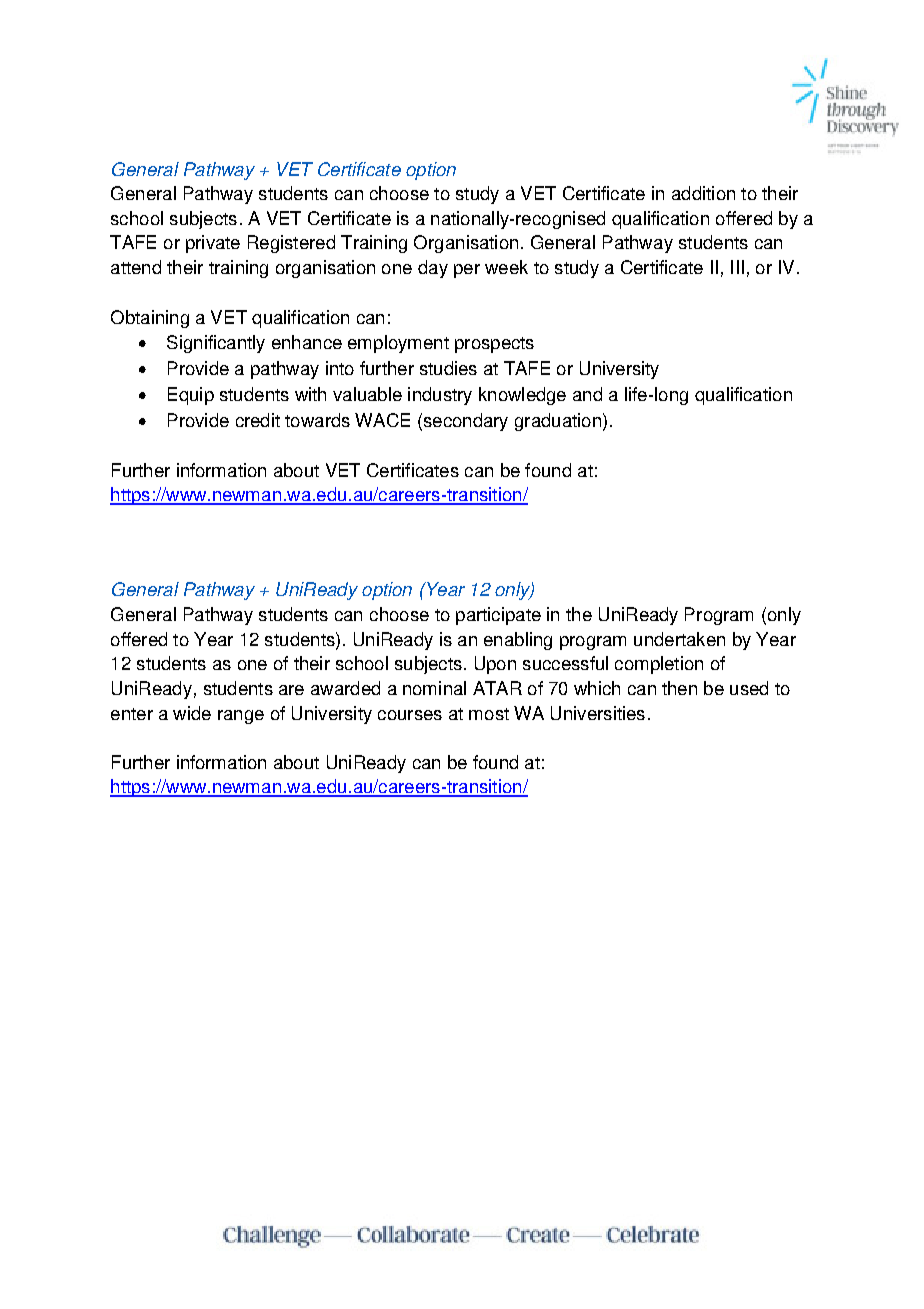 This screenshot has width=924, height=1309. I want to click on day, so click(433, 269).
